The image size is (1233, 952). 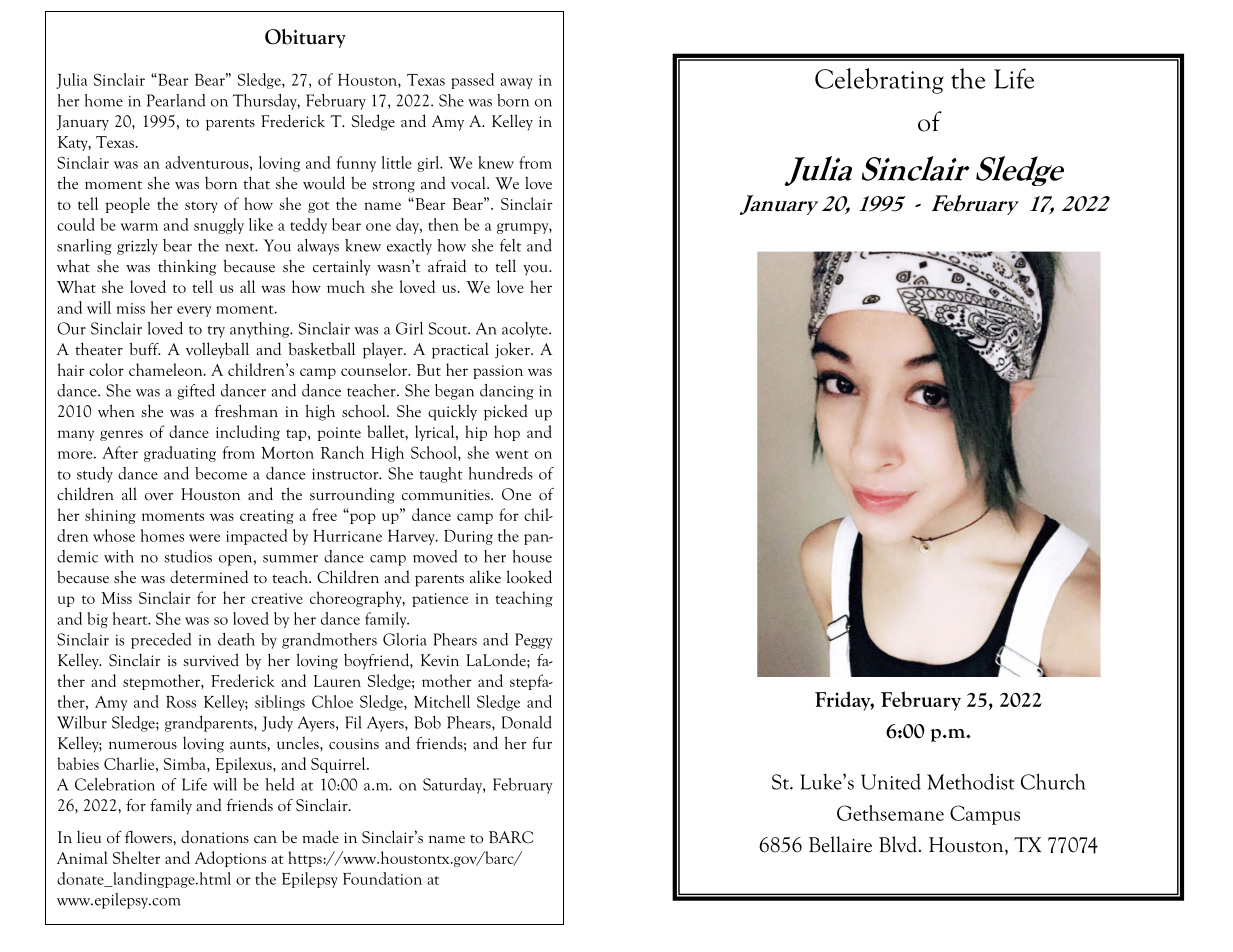 I want to click on Obituary, so click(x=305, y=38).
